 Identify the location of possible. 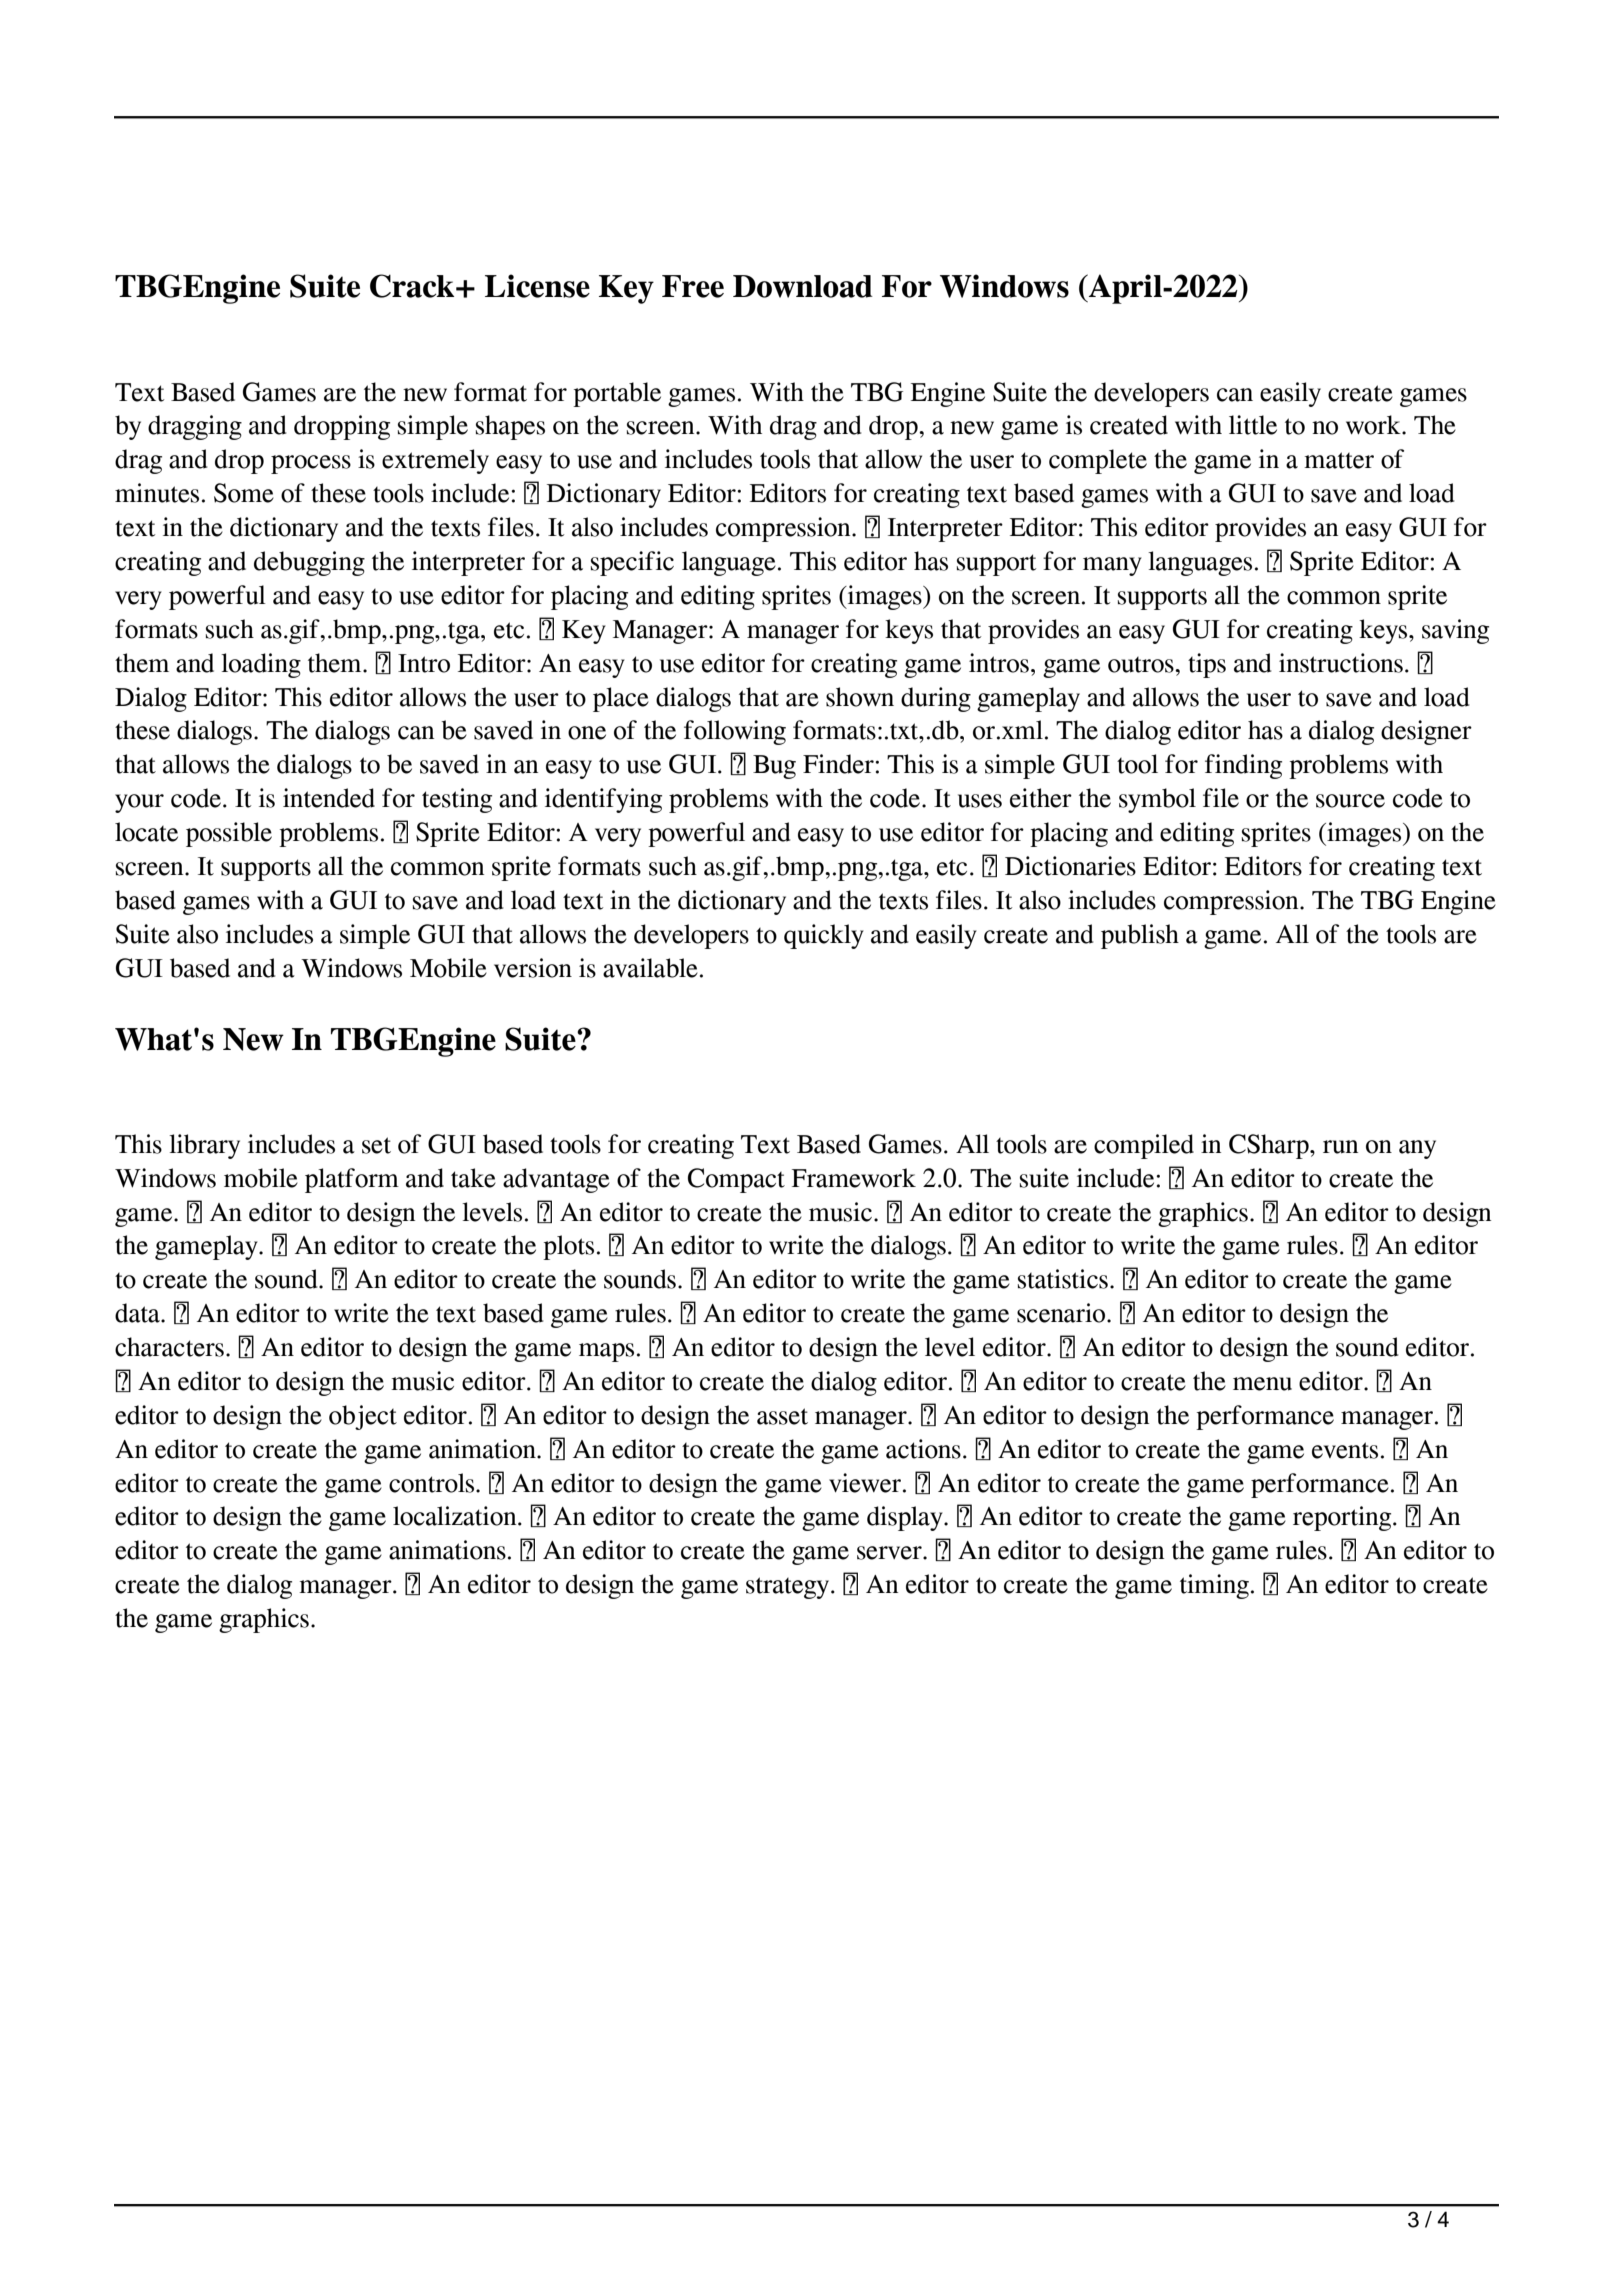
(229, 834).
